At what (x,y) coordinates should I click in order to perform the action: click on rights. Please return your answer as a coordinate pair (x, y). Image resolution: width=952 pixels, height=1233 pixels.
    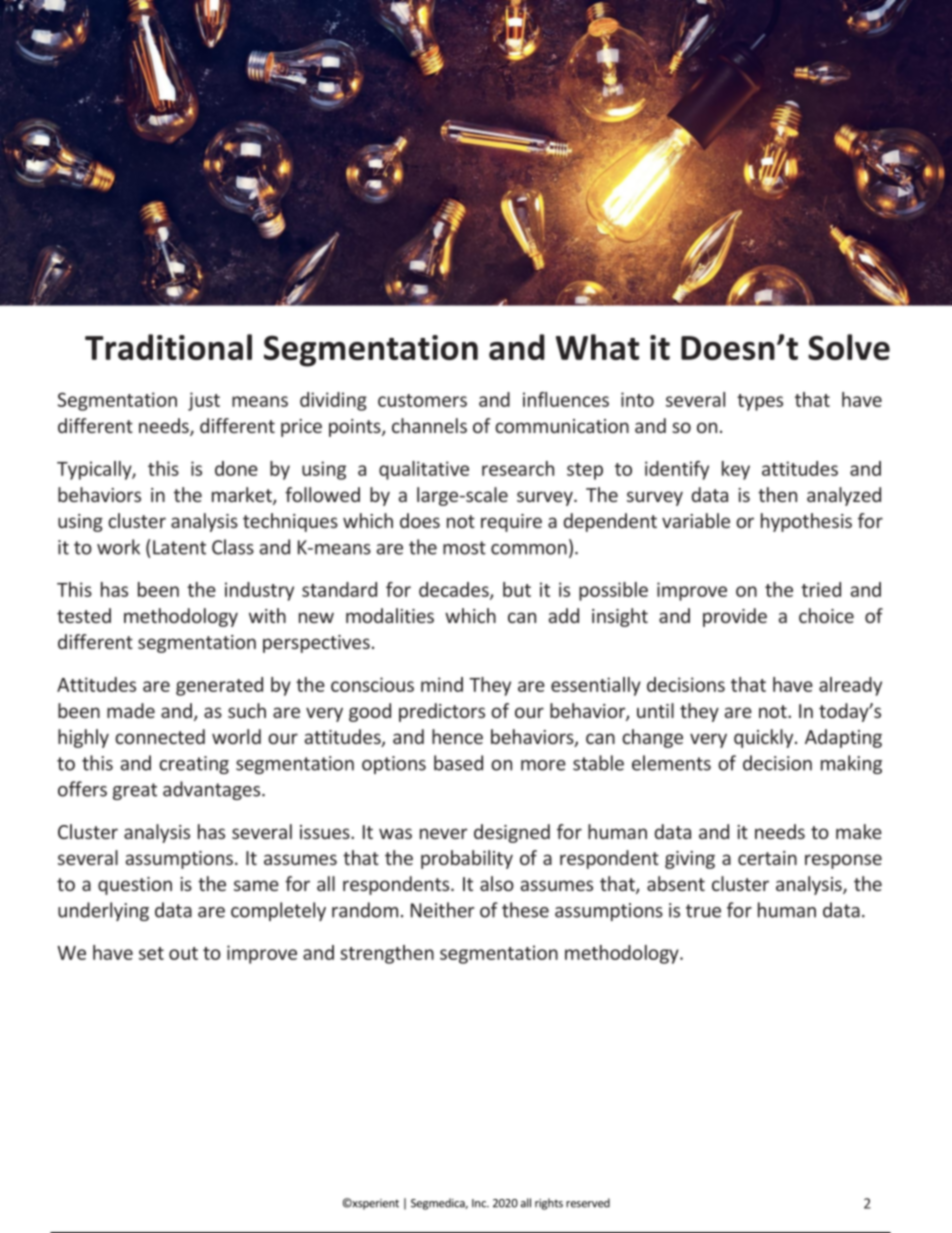
    Looking at the image, I should click on (549, 1204).
